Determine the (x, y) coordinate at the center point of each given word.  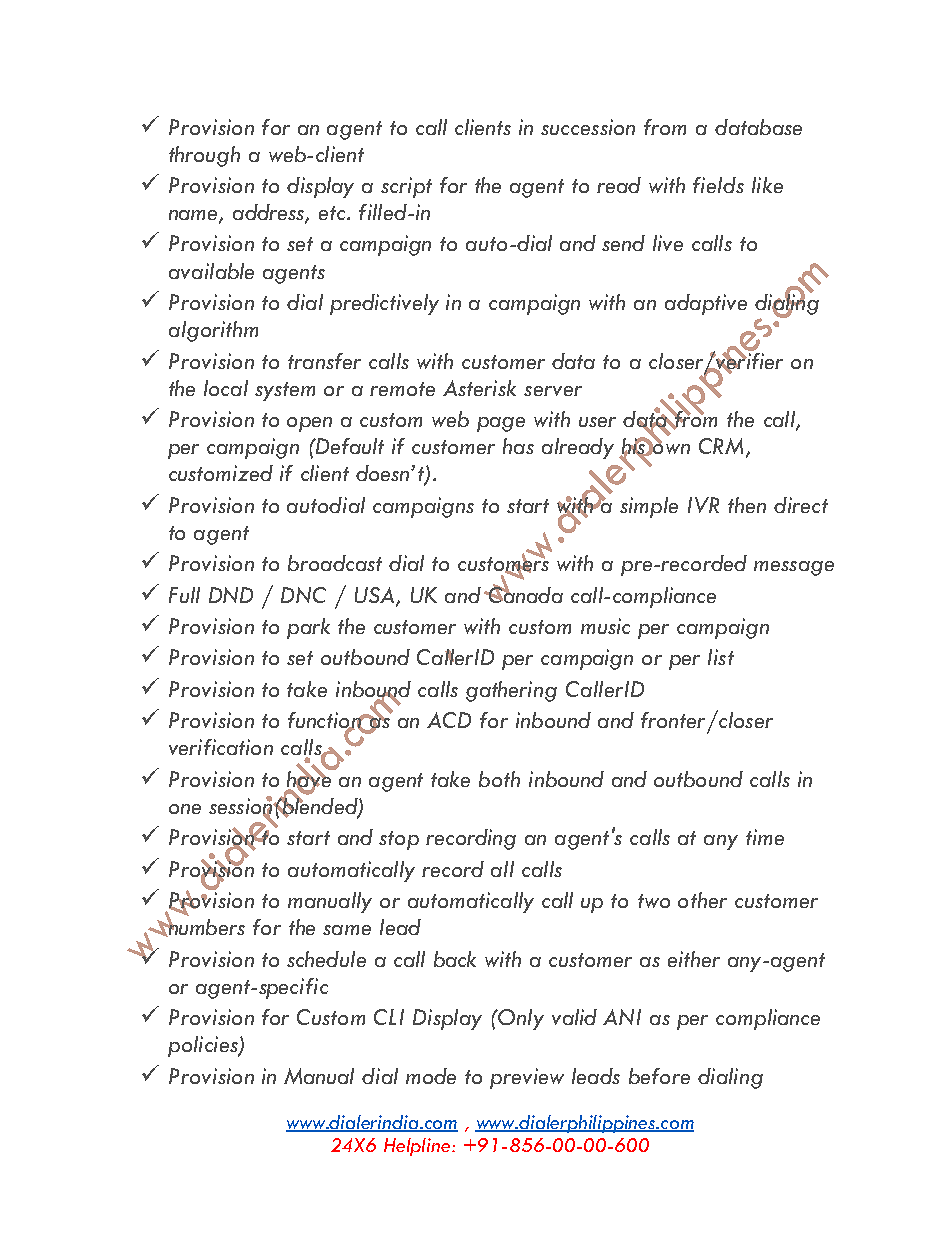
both (499, 779)
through (204, 156)
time (765, 837)
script (406, 187)
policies (204, 1046)
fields (718, 185)
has (518, 446)
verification (221, 747)
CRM (721, 446)
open (309, 424)
